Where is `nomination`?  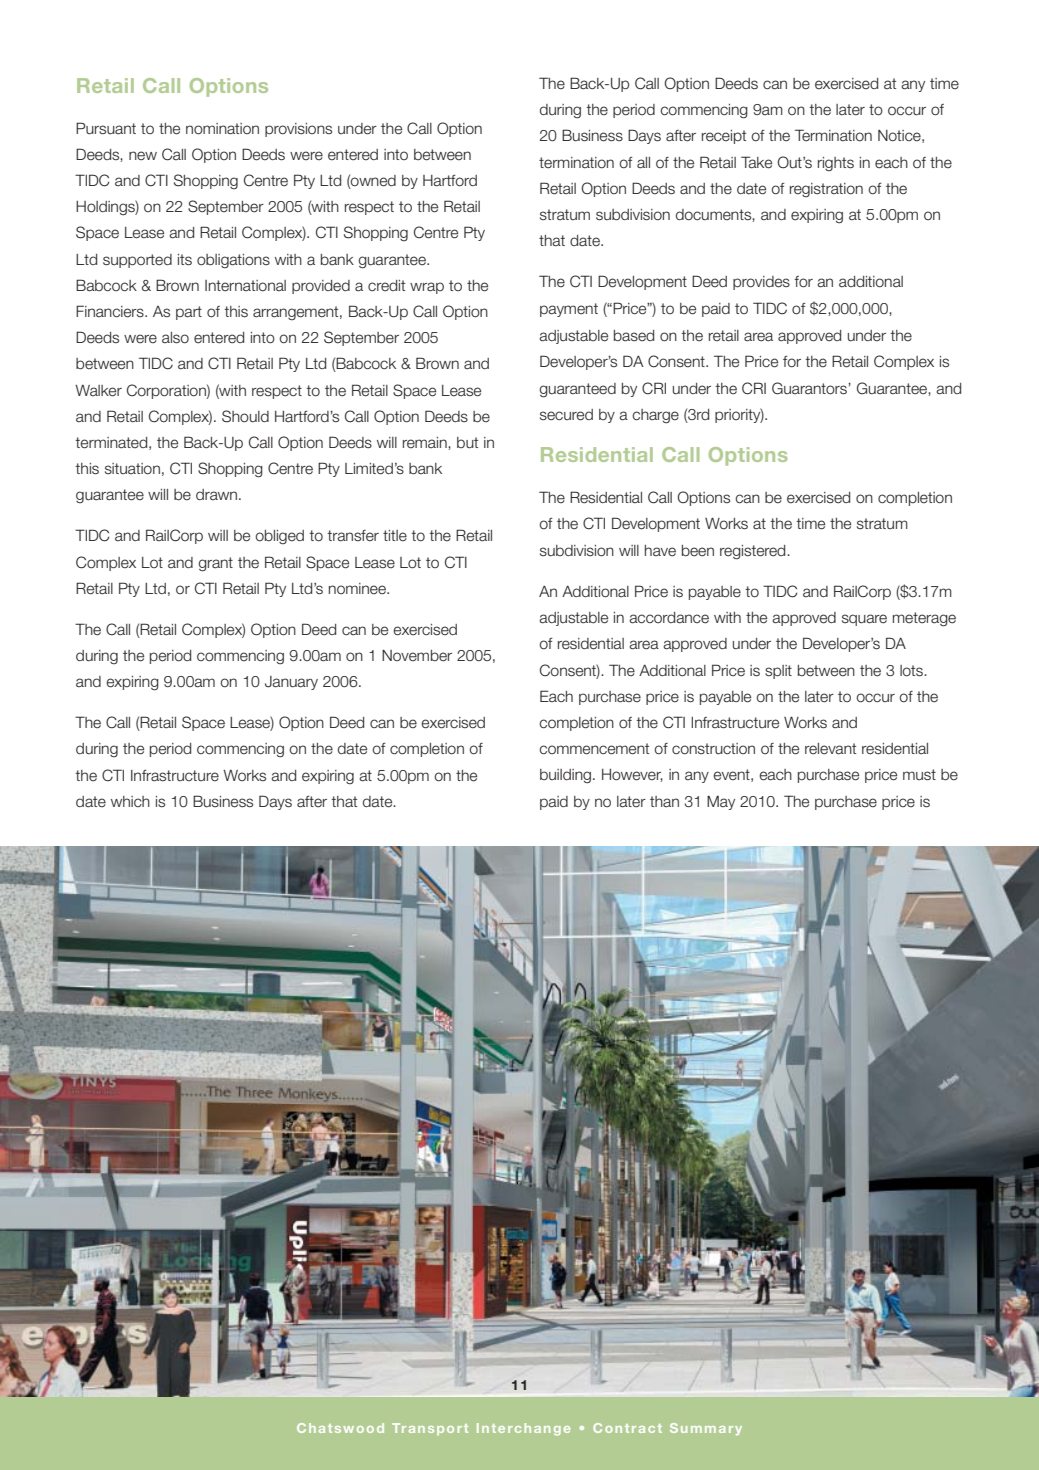 nomination is located at coordinates (222, 129).
